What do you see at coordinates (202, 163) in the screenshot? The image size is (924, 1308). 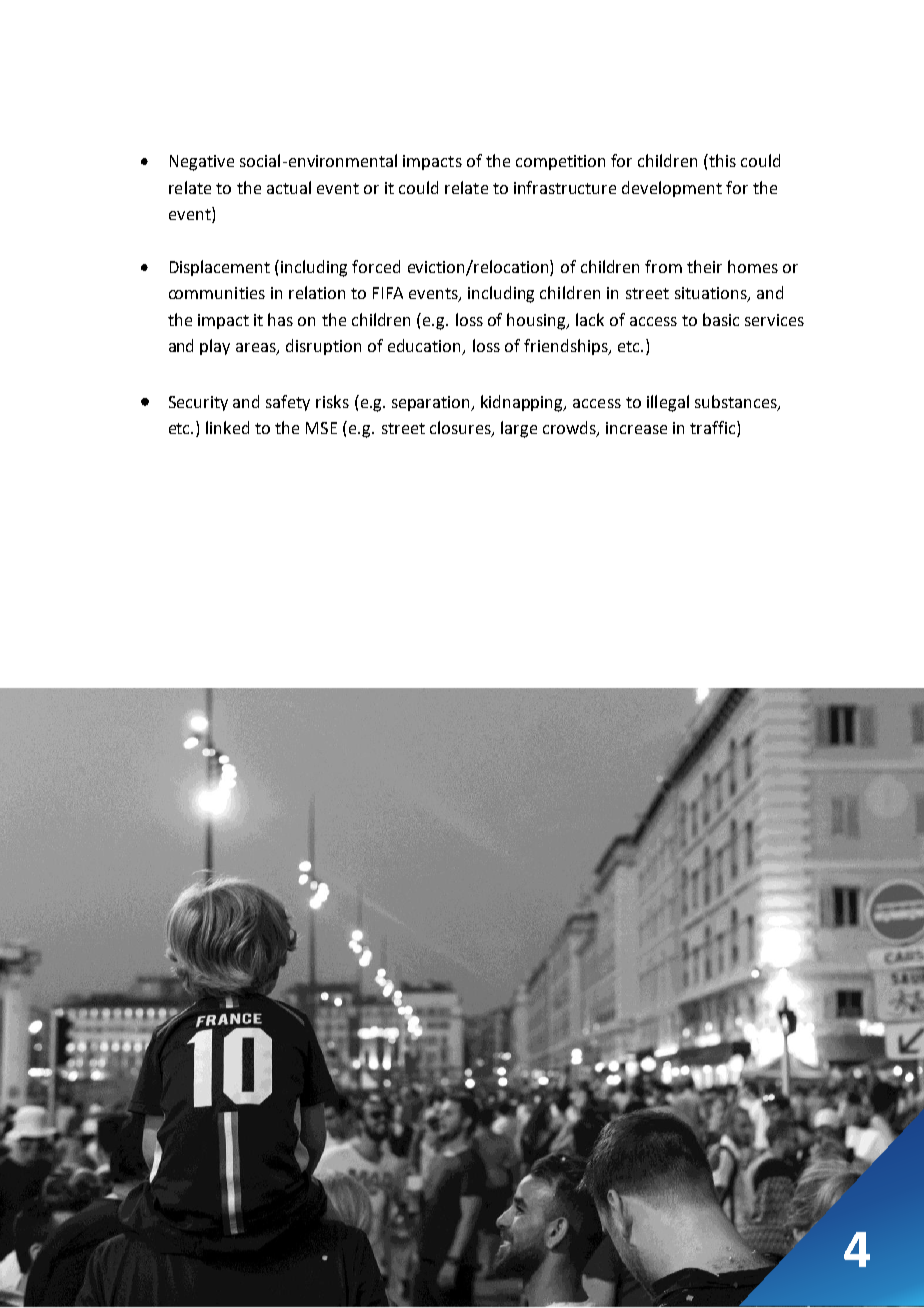 I see `Negative` at bounding box center [202, 163].
